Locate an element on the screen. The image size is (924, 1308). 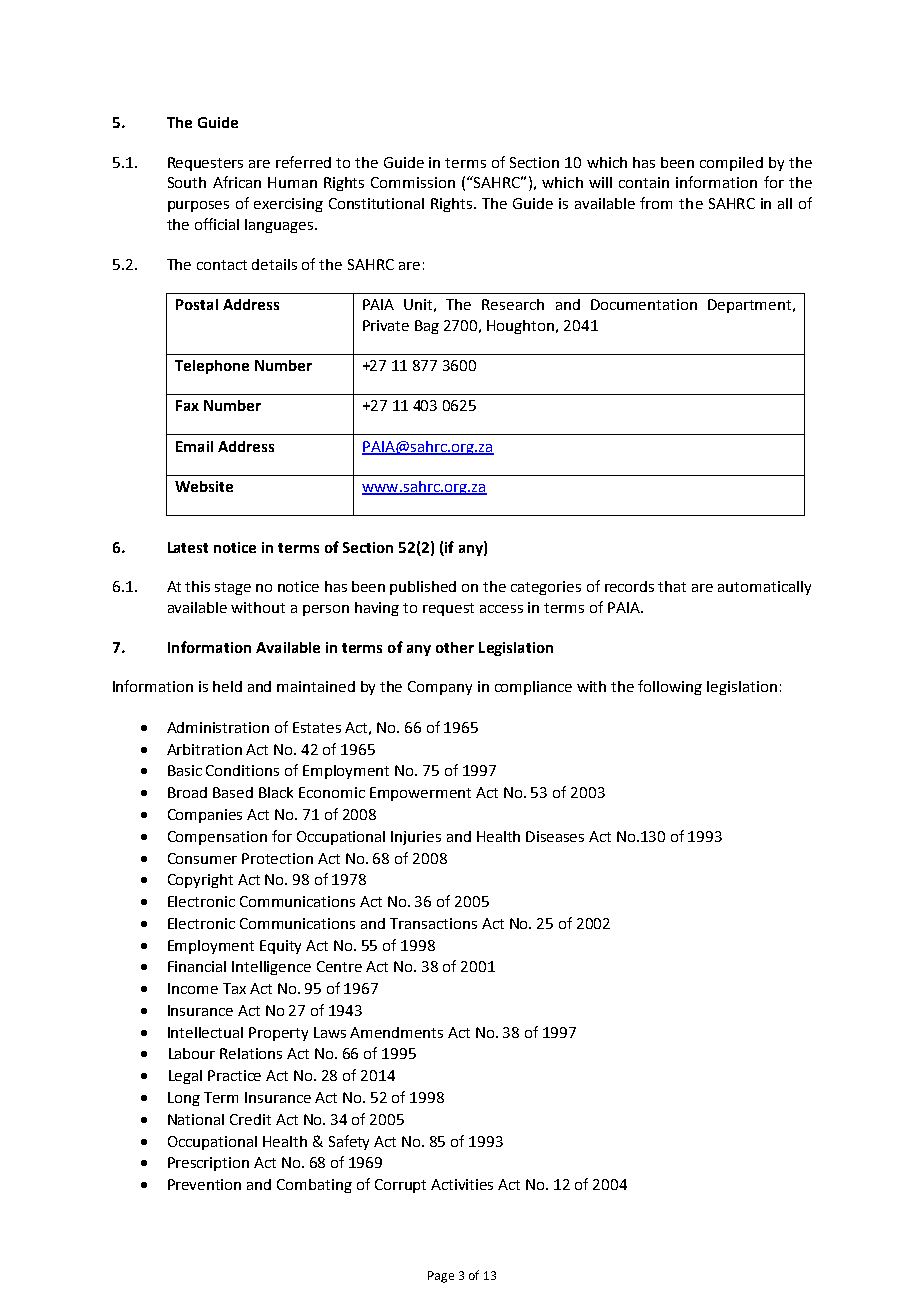
Company is located at coordinates (440, 688).
